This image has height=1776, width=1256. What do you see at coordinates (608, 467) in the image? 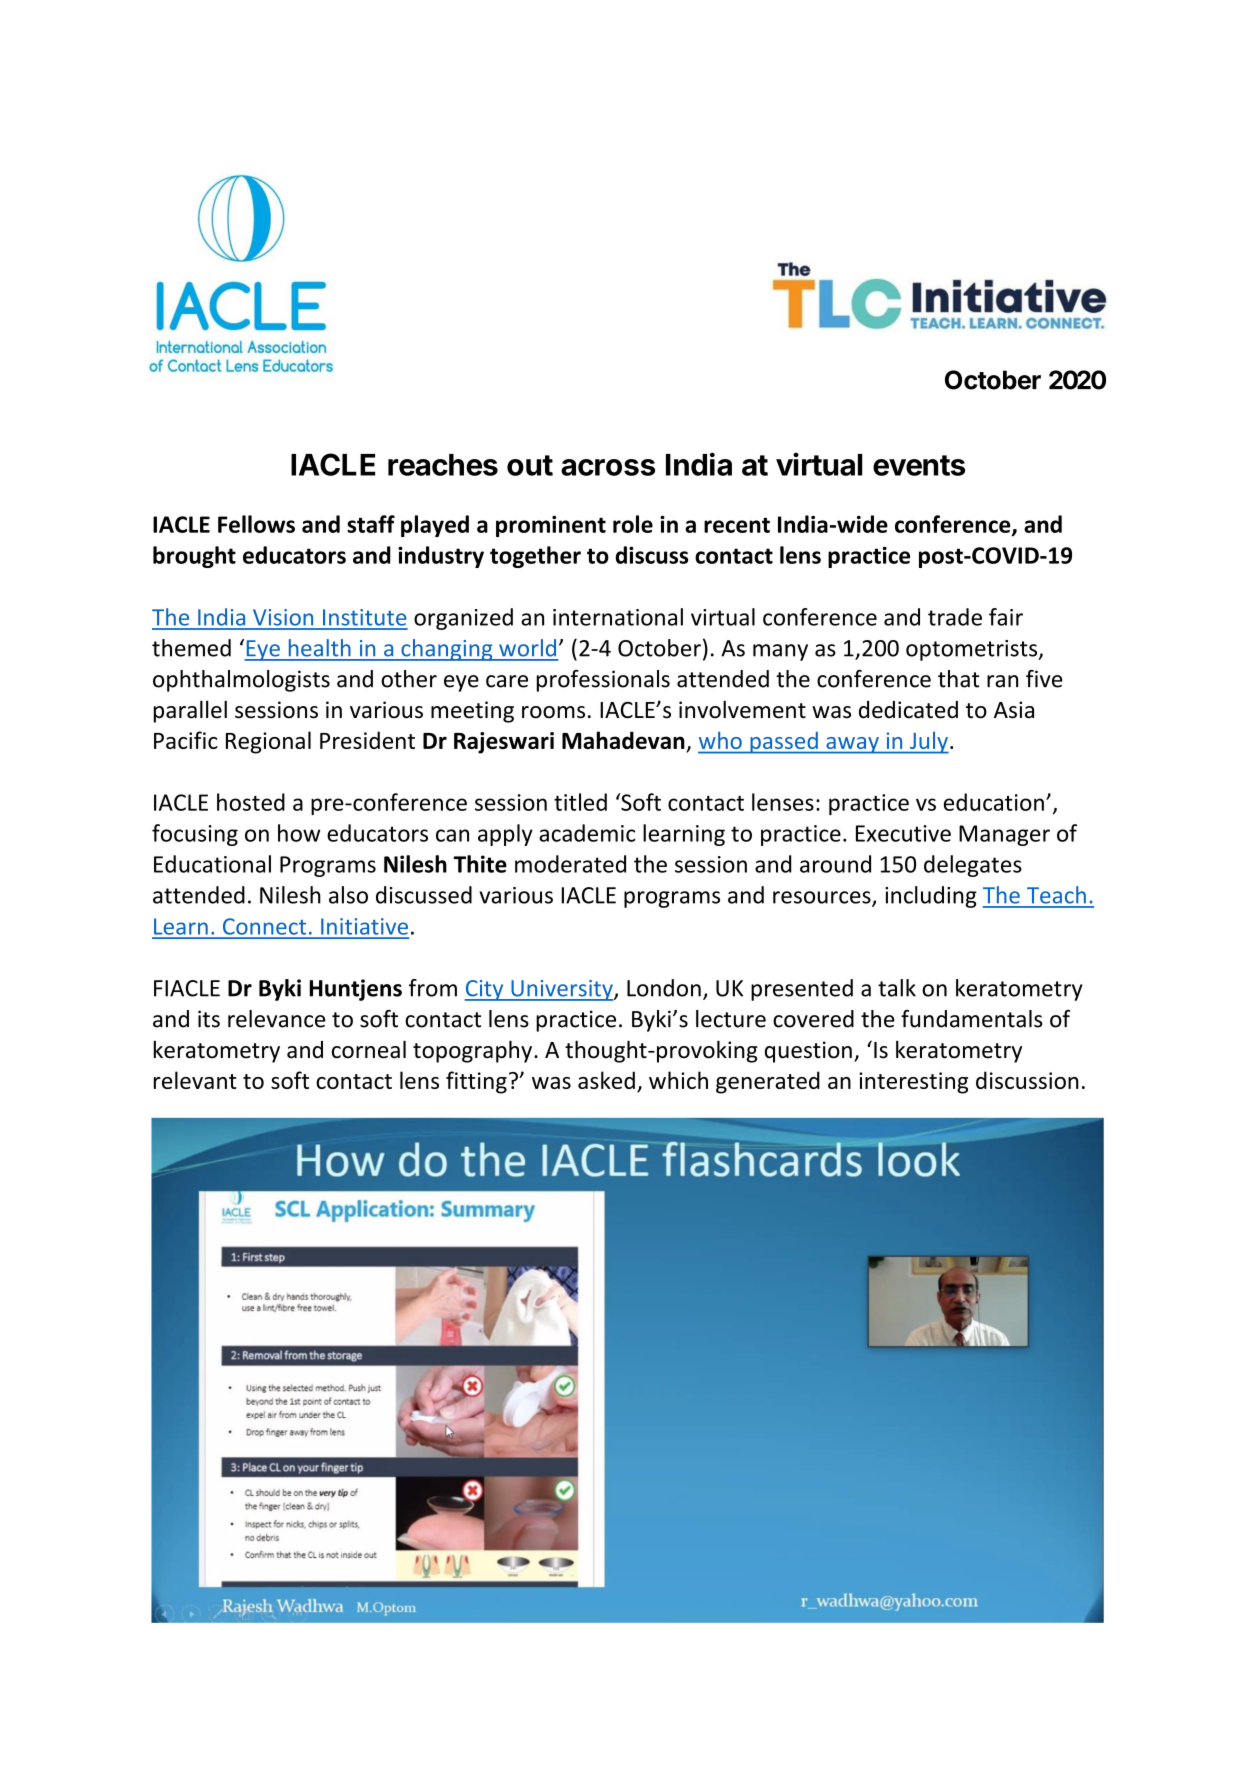
I see `across` at bounding box center [608, 467].
